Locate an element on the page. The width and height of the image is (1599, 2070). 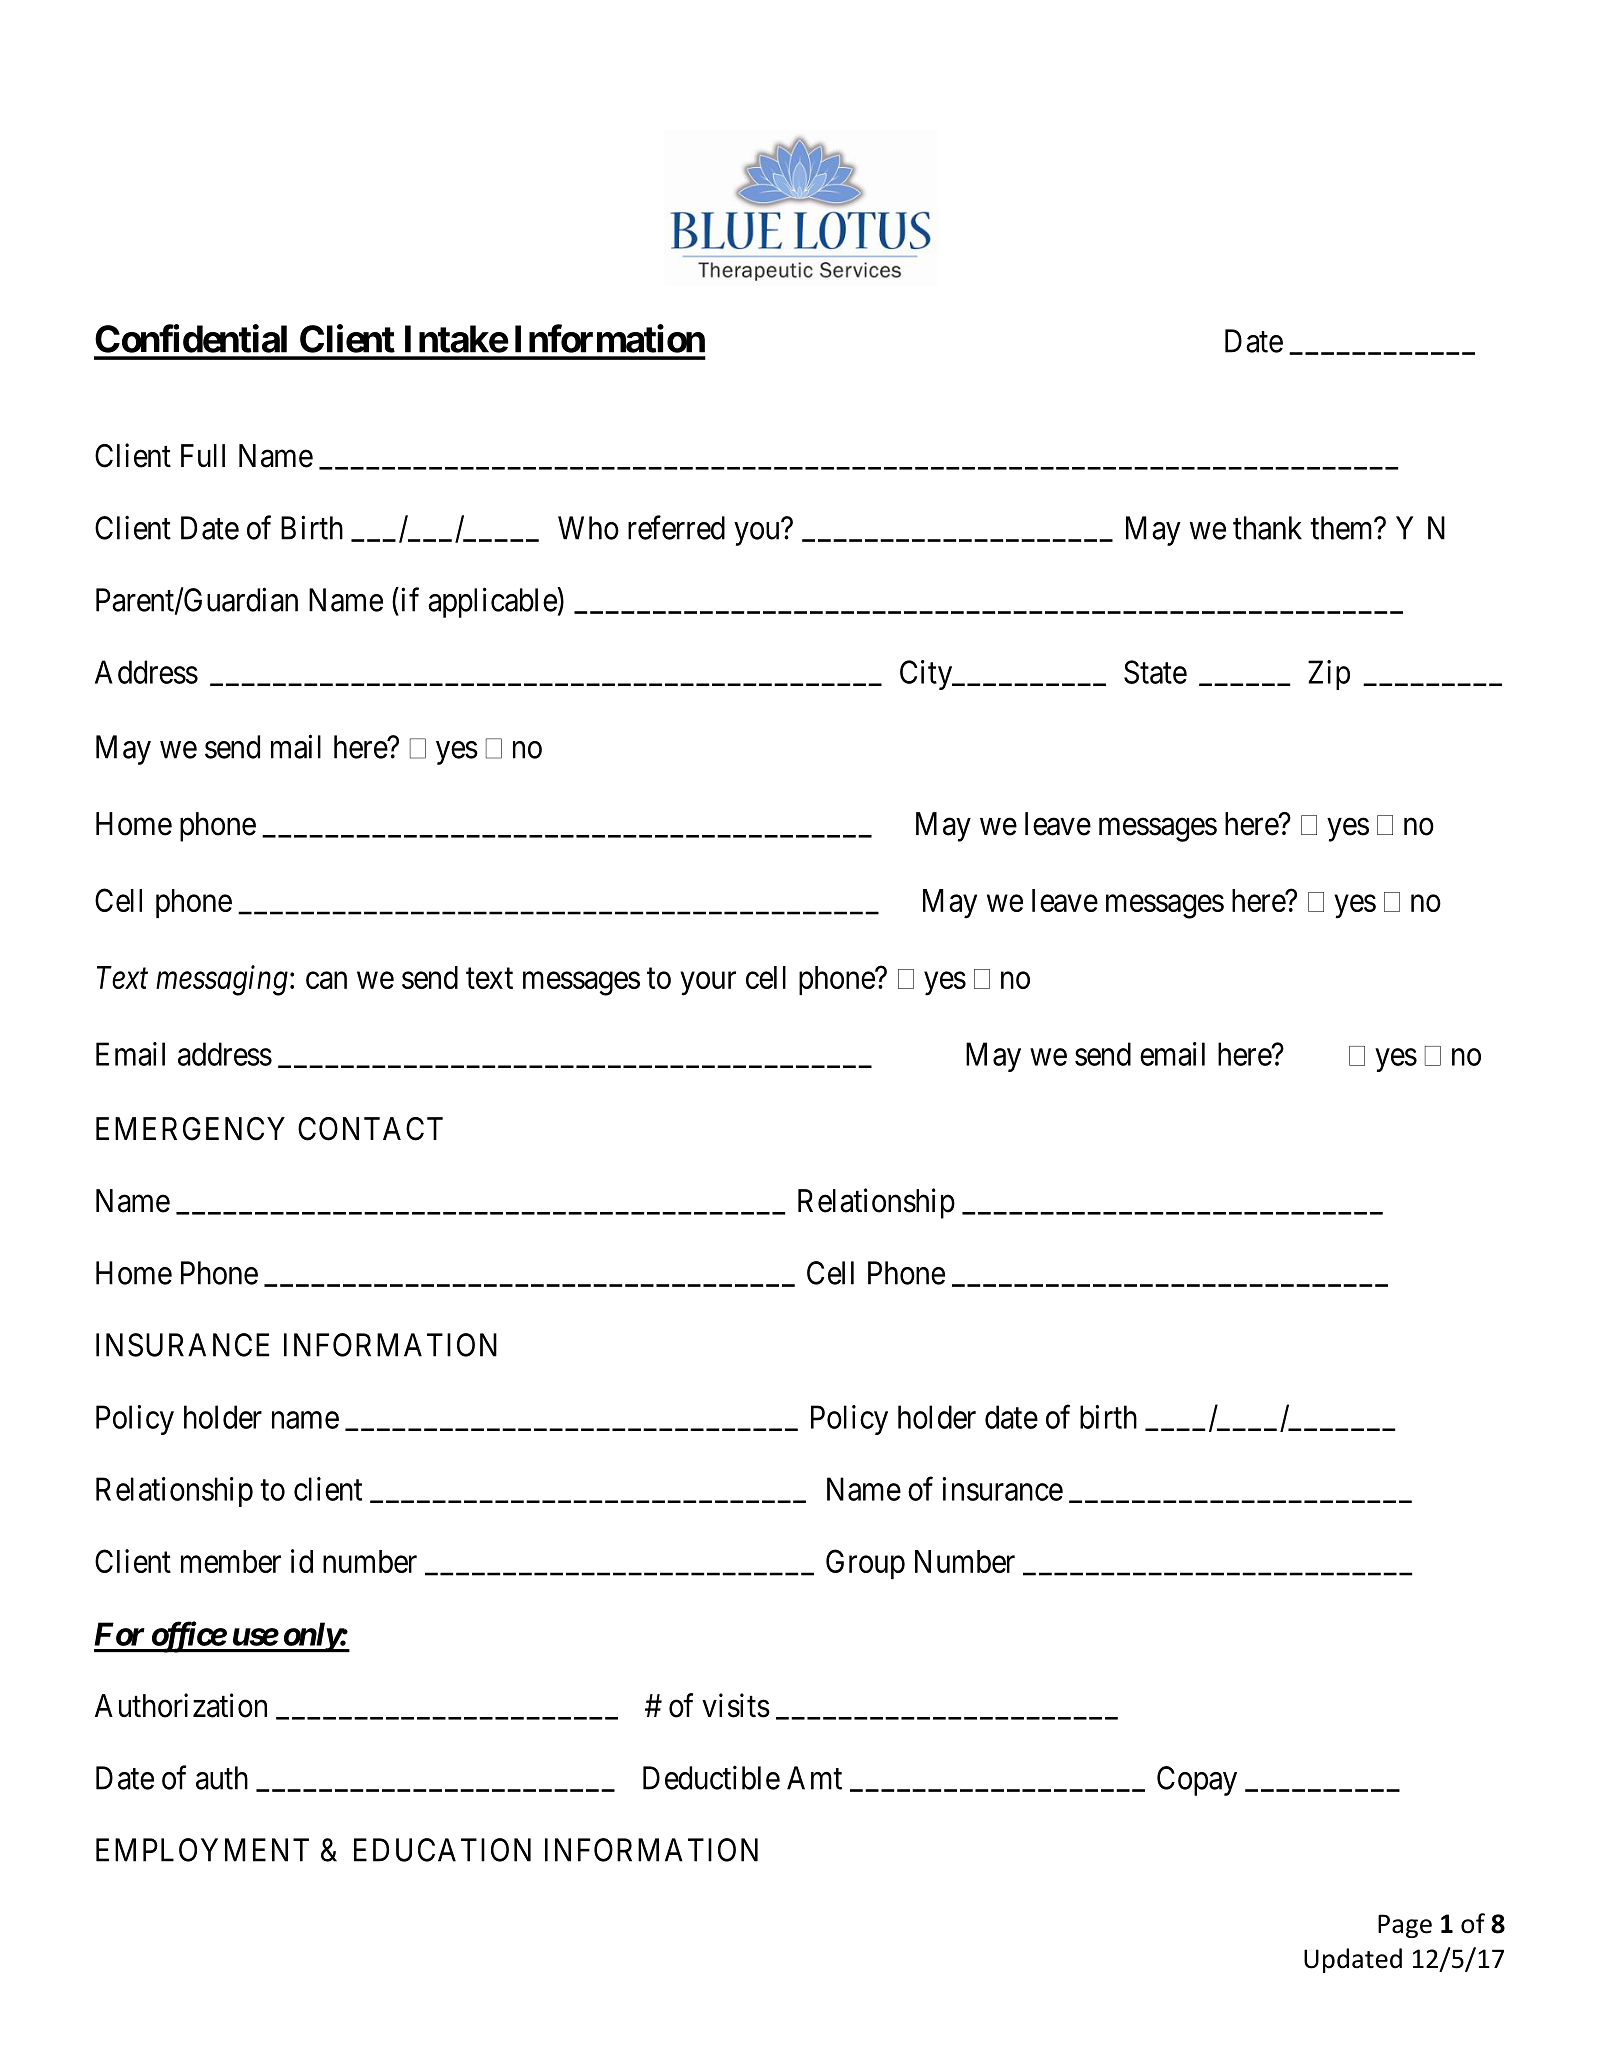
Amt is located at coordinates (814, 1778).
